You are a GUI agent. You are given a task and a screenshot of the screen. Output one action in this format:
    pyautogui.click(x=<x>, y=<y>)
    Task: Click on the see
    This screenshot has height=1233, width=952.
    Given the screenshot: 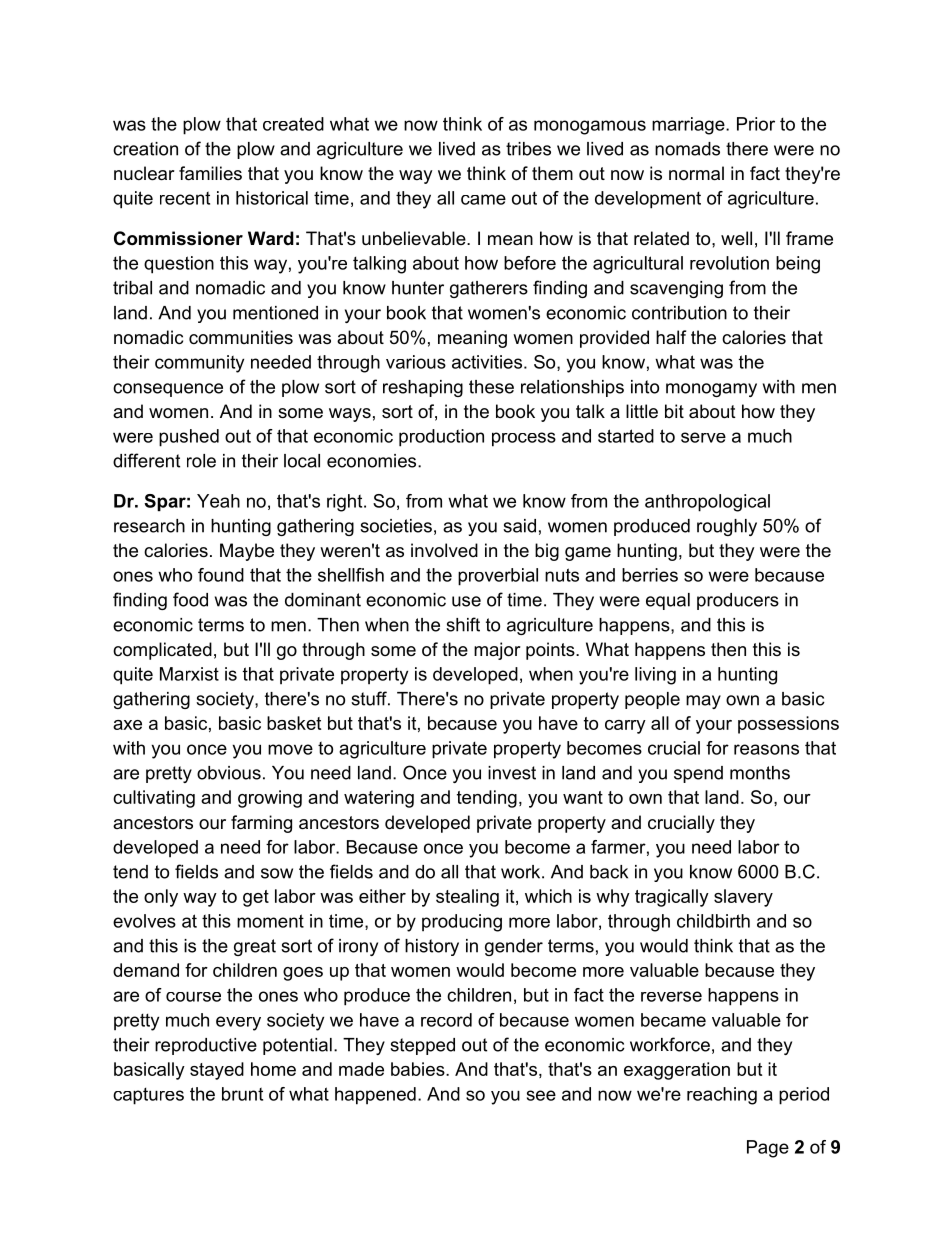 What is the action you would take?
    pyautogui.click(x=541, y=1095)
